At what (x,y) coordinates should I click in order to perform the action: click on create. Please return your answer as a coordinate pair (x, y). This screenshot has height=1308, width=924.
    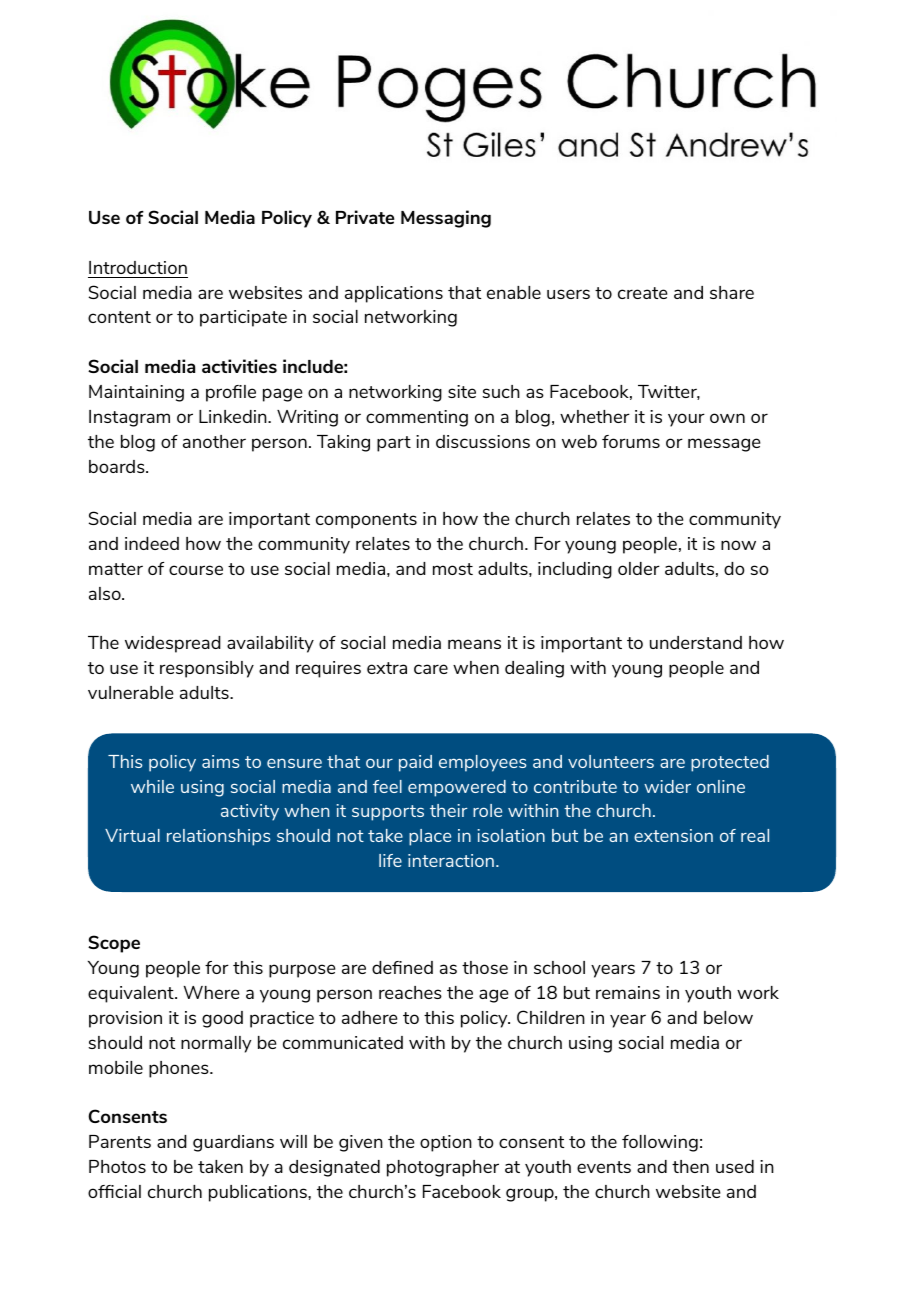
    Looking at the image, I should click on (642, 293).
